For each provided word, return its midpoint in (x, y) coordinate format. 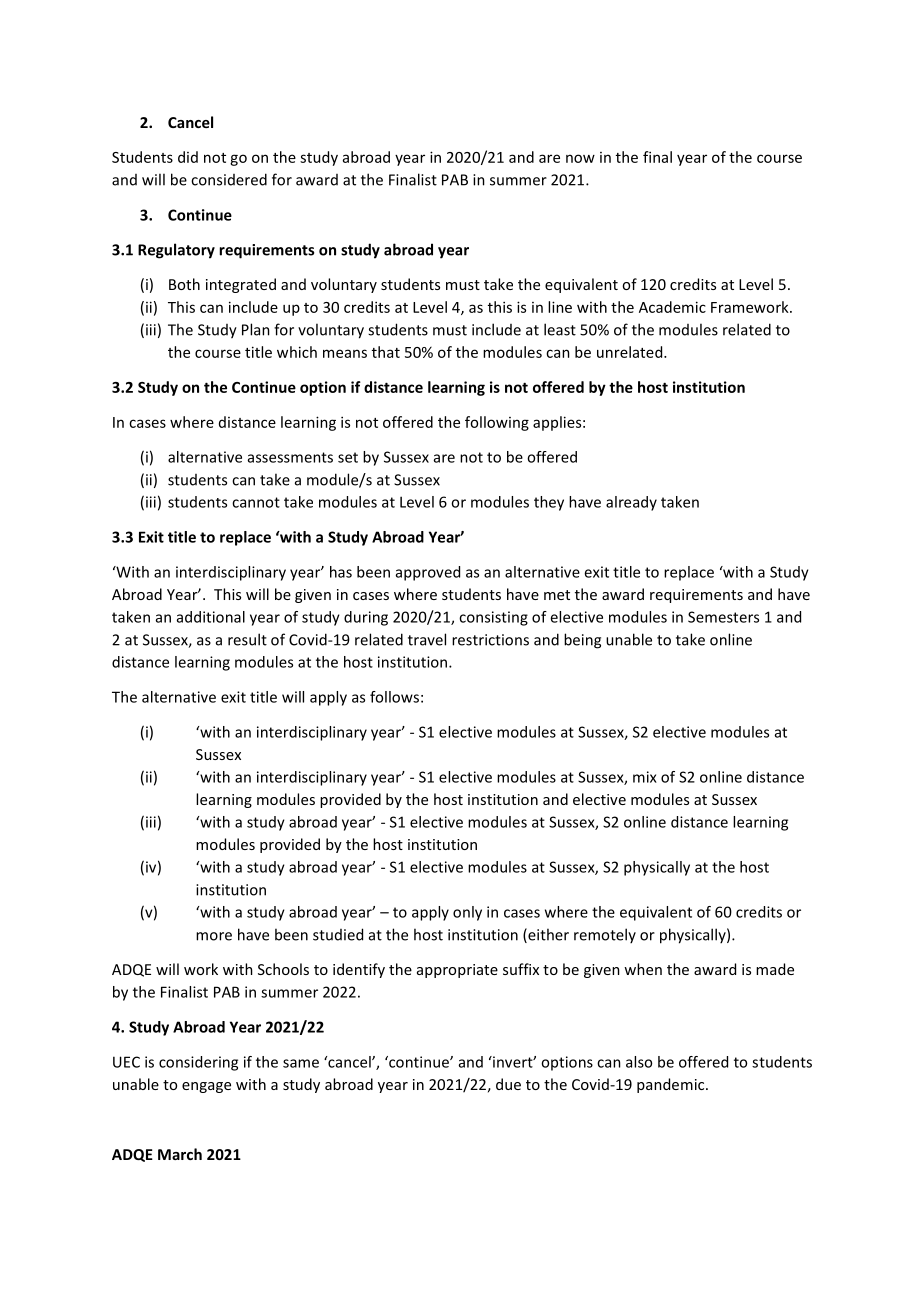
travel (427, 639)
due (508, 1084)
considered (229, 179)
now (580, 158)
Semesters (723, 617)
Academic (672, 307)
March (180, 1154)
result (247, 639)
